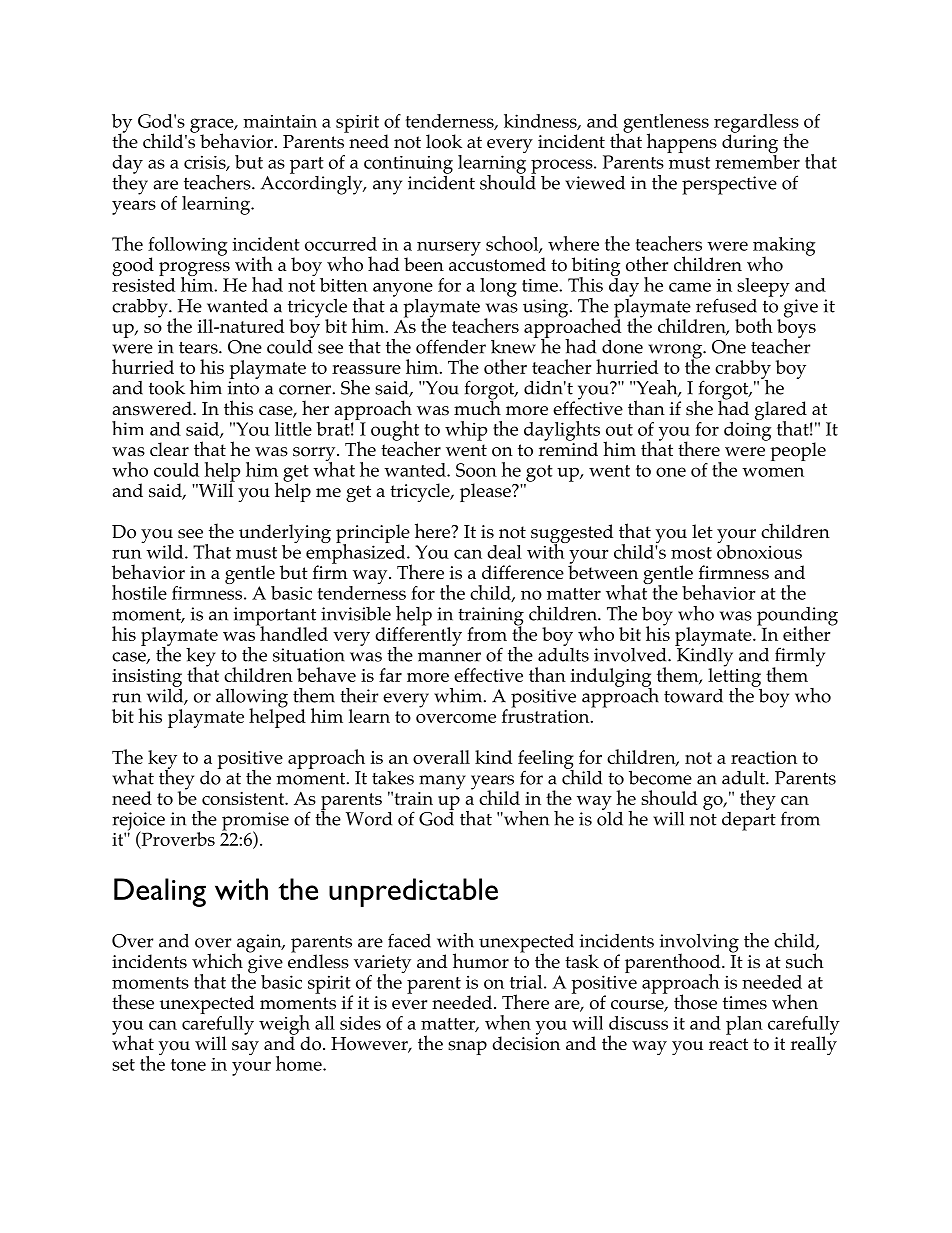 Image resolution: width=952 pixels, height=1233 pixels. What do you see at coordinates (523, 572) in the image?
I see `difference` at bounding box center [523, 572].
